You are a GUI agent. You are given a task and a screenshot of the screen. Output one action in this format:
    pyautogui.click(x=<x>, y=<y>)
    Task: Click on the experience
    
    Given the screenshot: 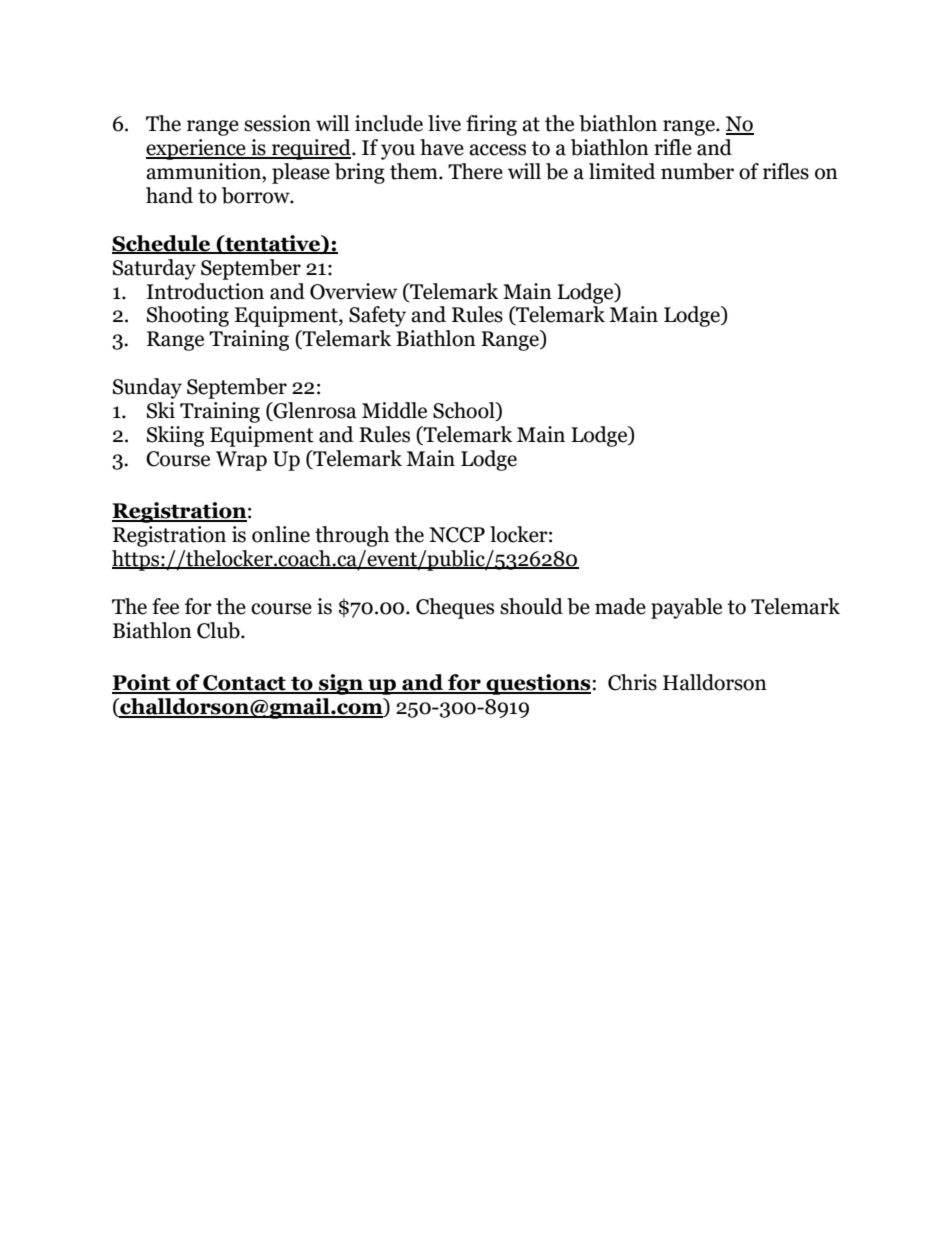 What is the action you would take?
    pyautogui.click(x=197, y=149)
